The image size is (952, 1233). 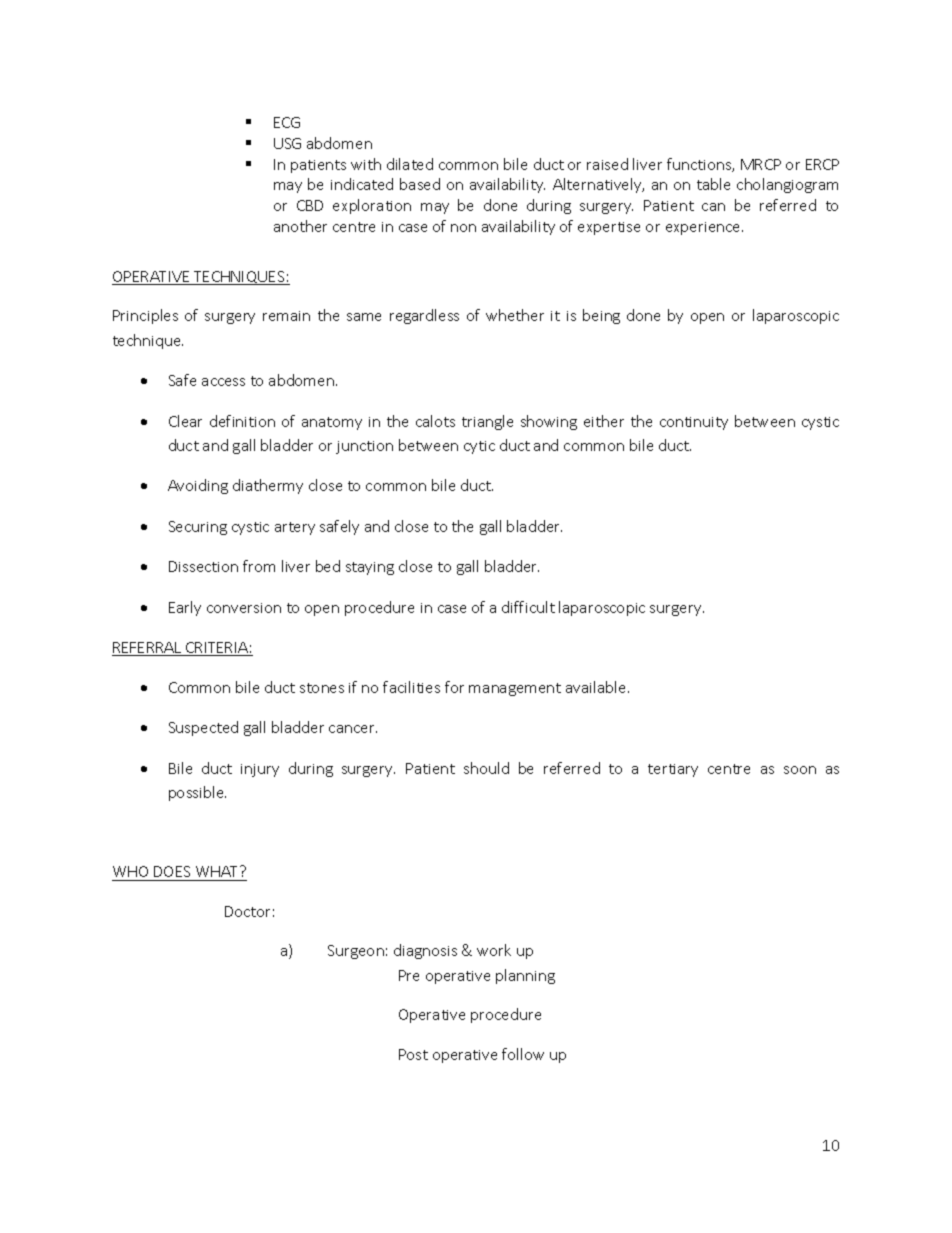 What do you see at coordinates (523, 1054) in the image?
I see `follow` at bounding box center [523, 1054].
